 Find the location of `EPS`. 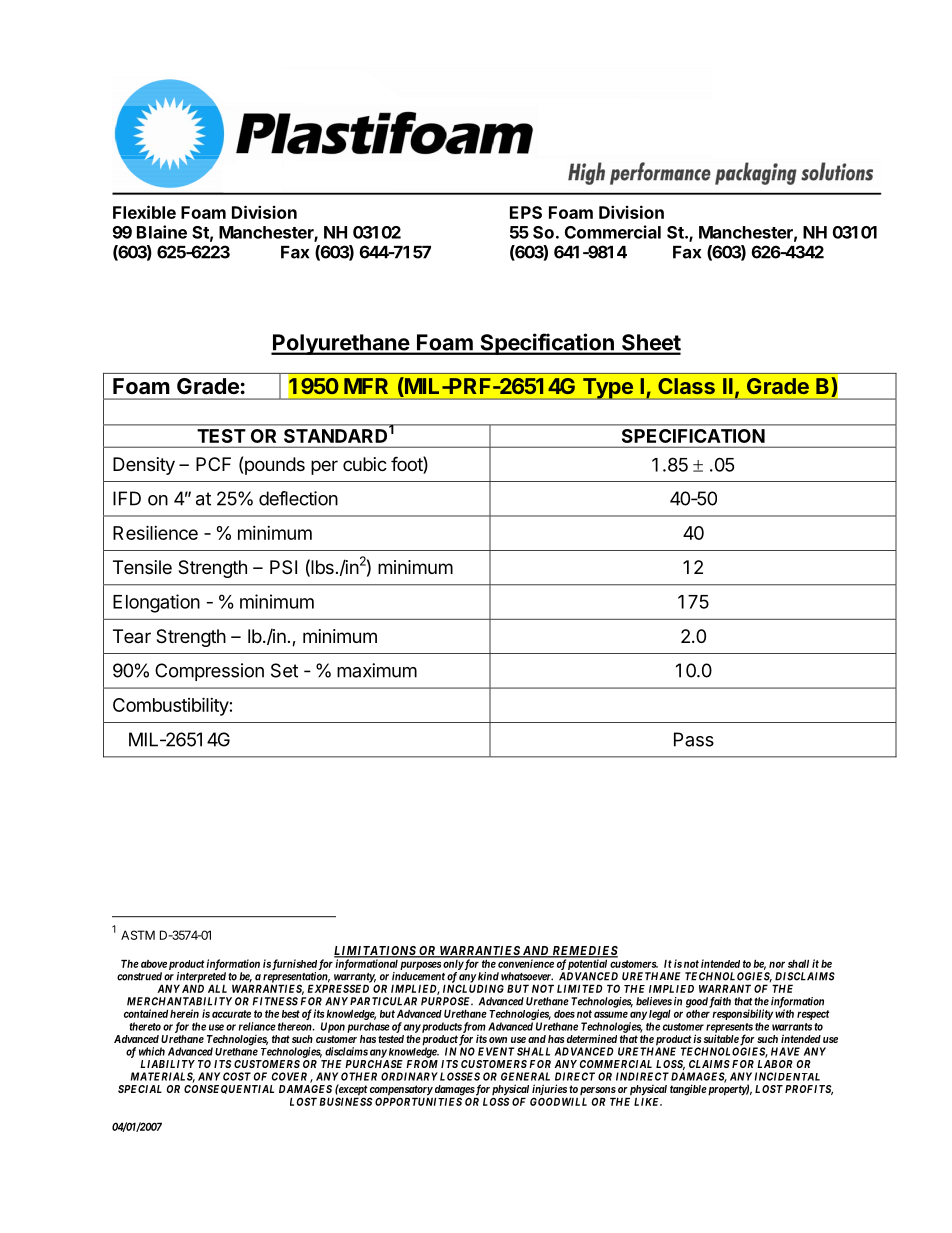

EPS is located at coordinates (526, 212).
